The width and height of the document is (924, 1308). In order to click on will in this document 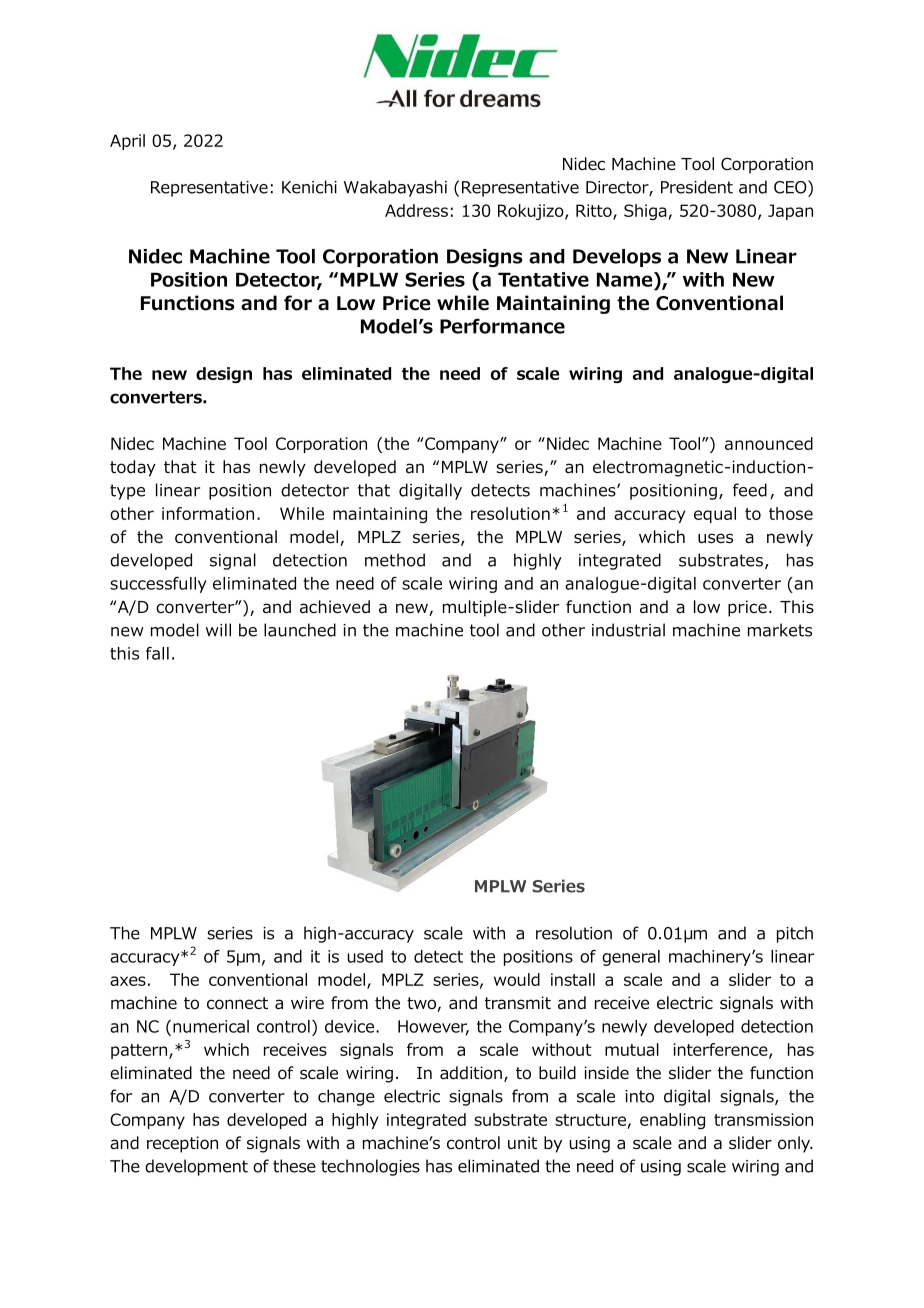, I will do `click(218, 630)`.
